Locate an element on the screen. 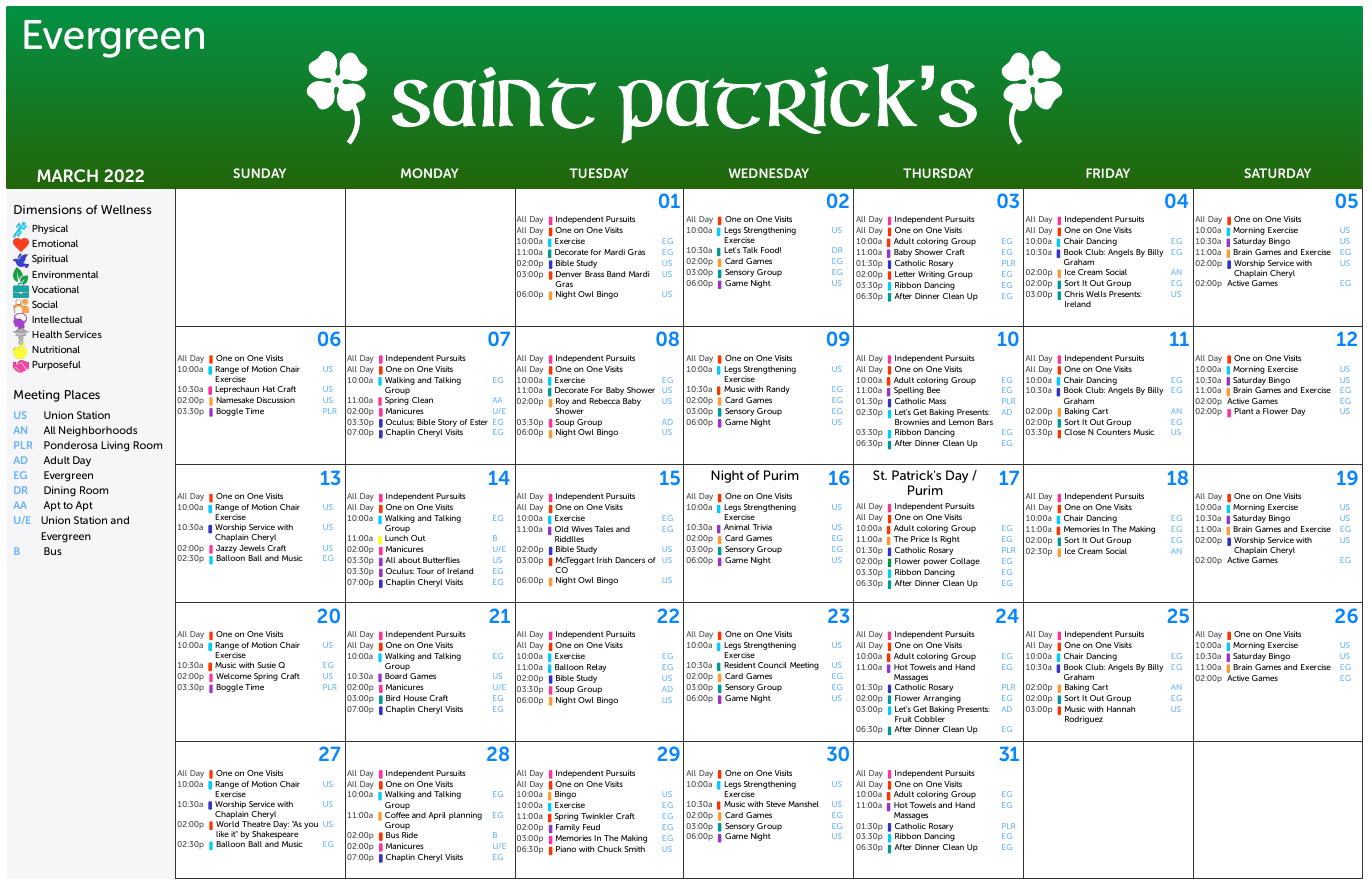 This screenshot has height=887, width=1372. TUESDAY is located at coordinates (598, 173).
